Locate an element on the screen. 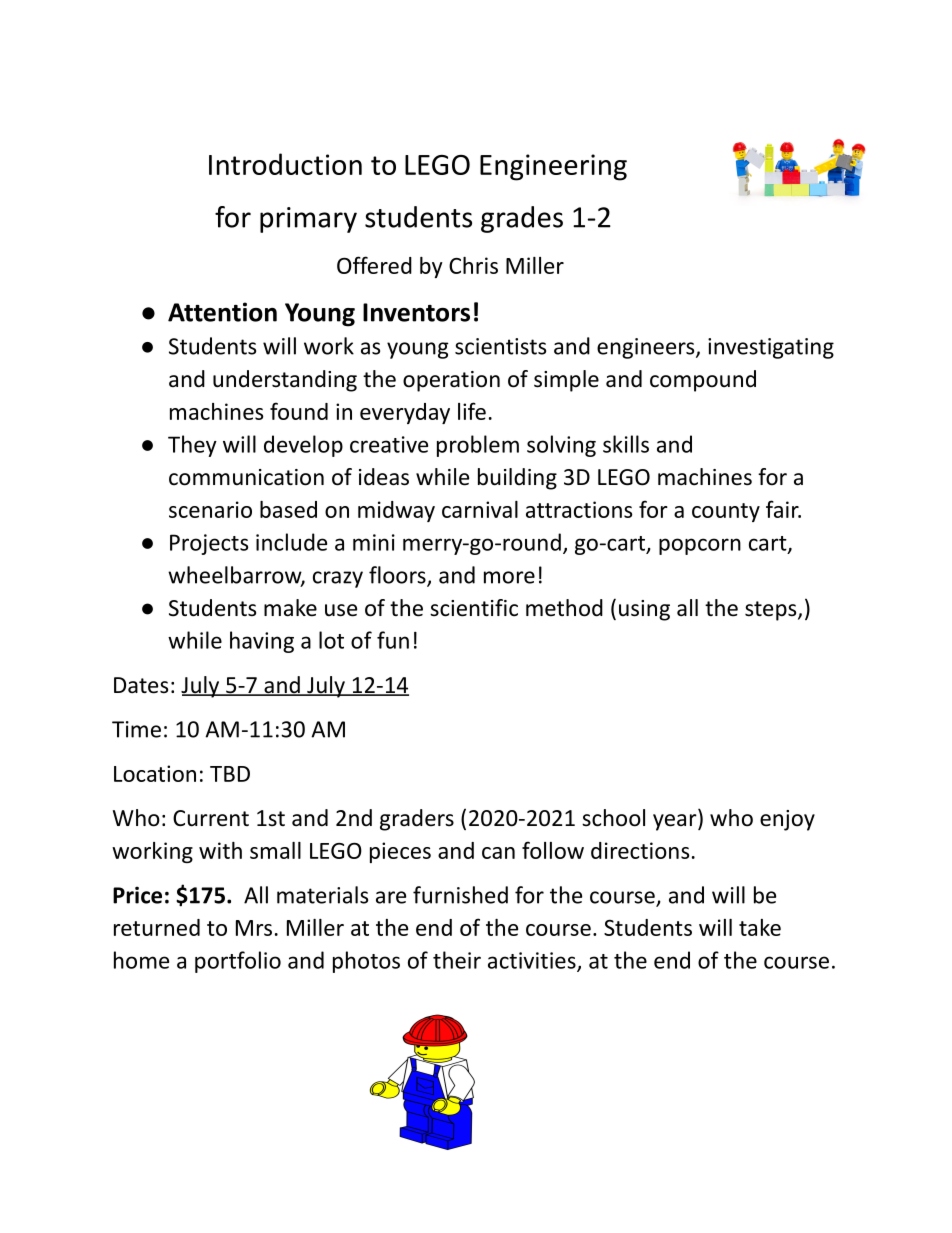  year is located at coordinates (676, 822).
